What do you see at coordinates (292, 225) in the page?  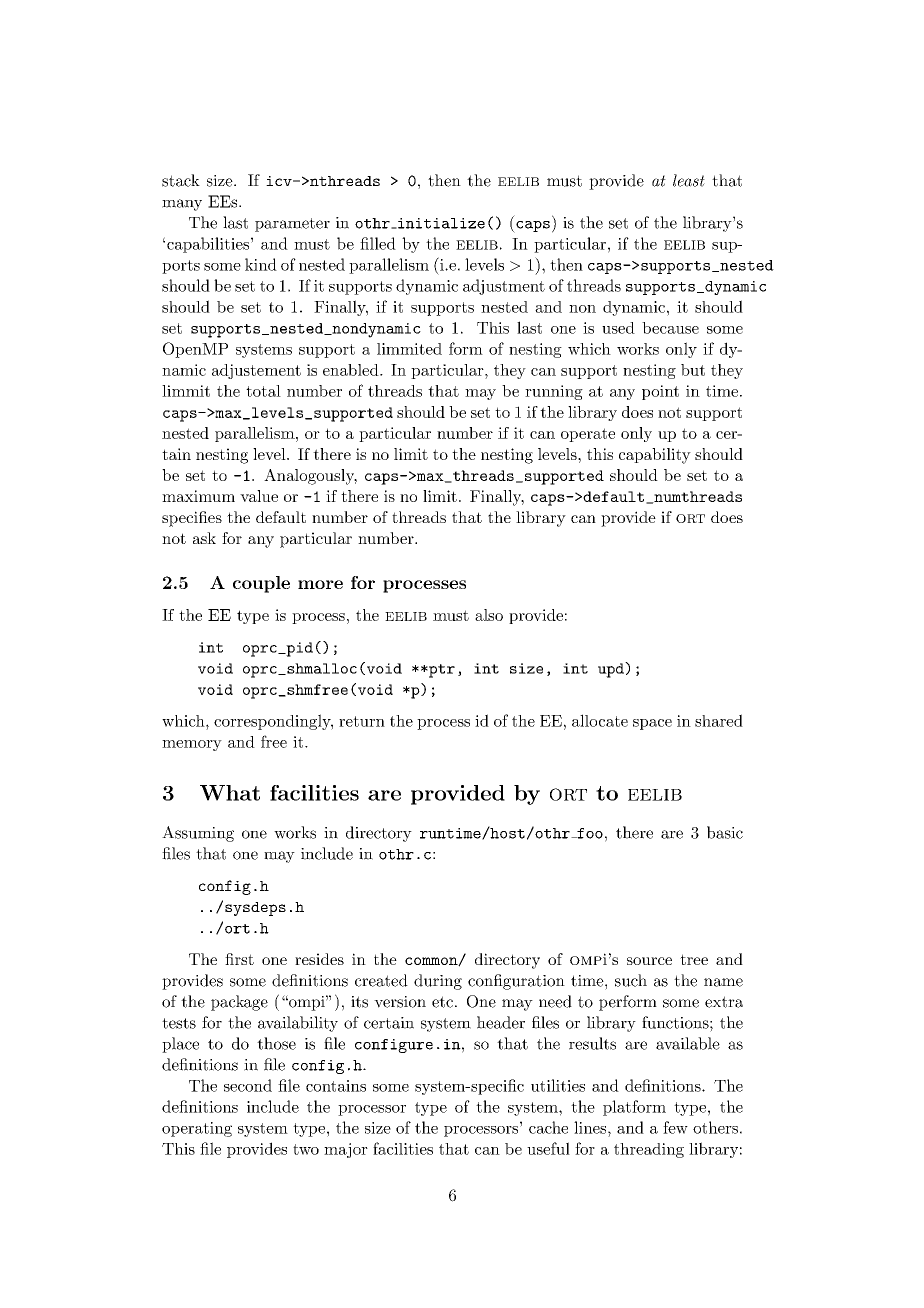 I see `parameter` at bounding box center [292, 225].
